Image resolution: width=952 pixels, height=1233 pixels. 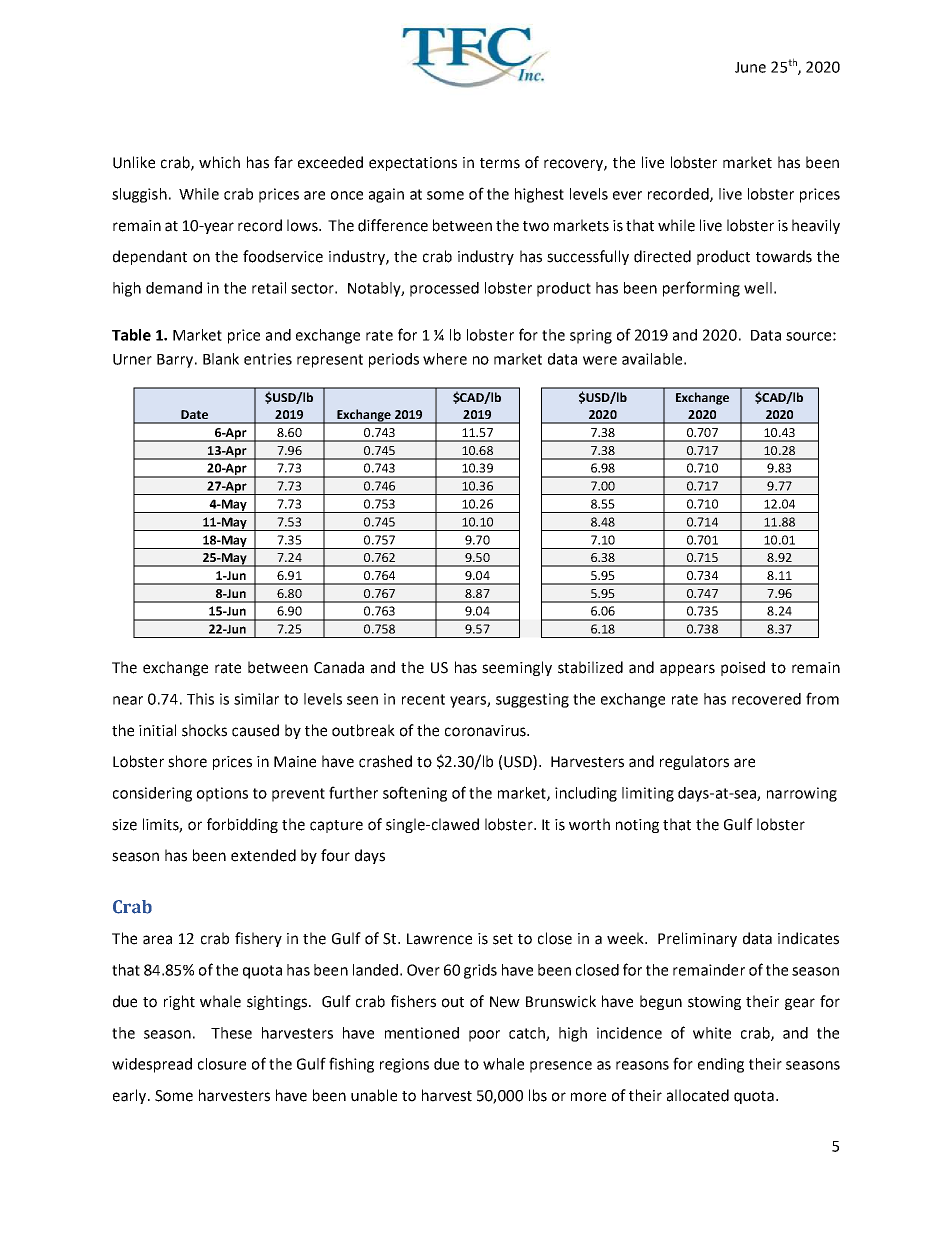 I want to click on Blank, so click(x=221, y=359).
